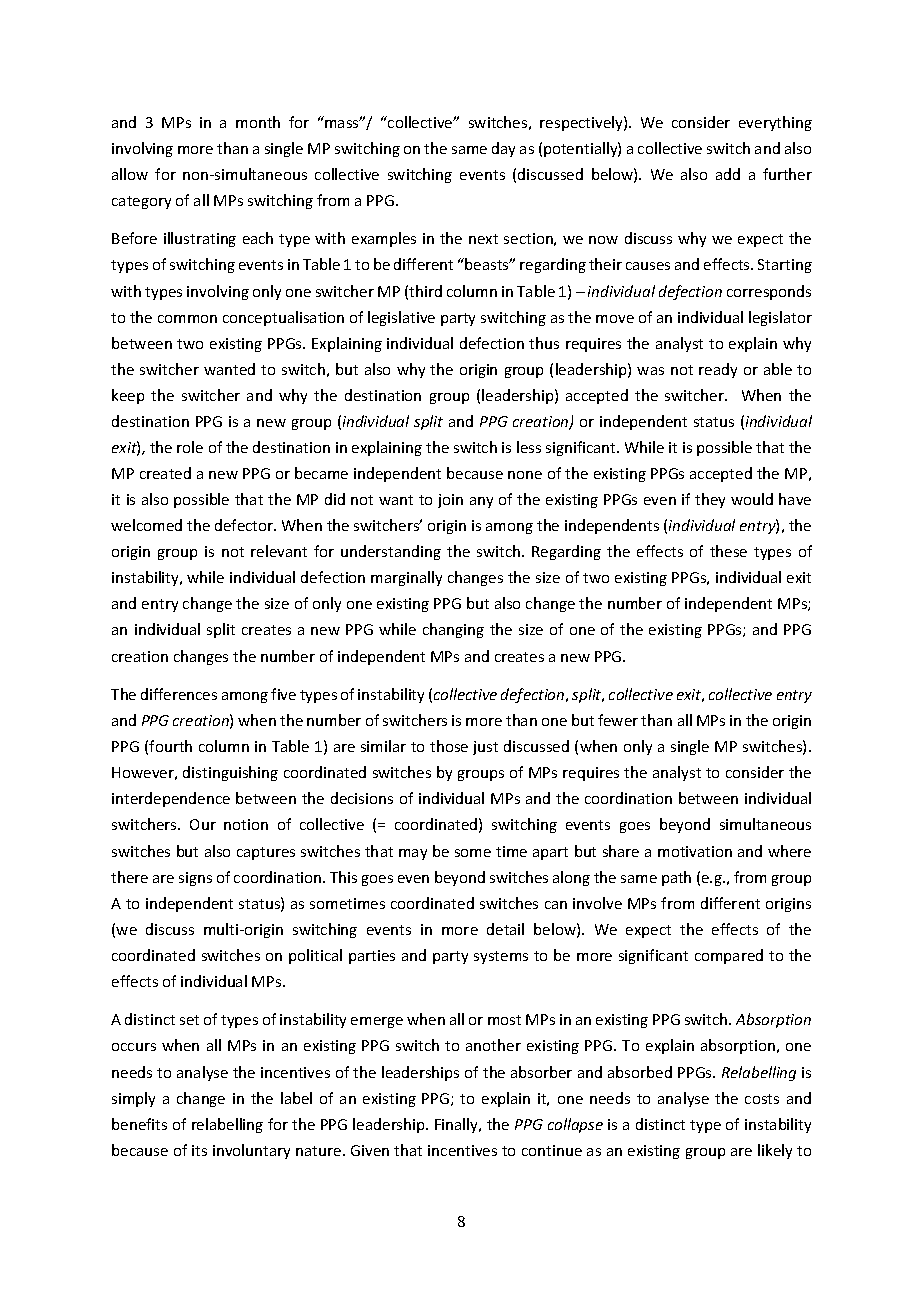  I want to click on costs, so click(762, 1099).
